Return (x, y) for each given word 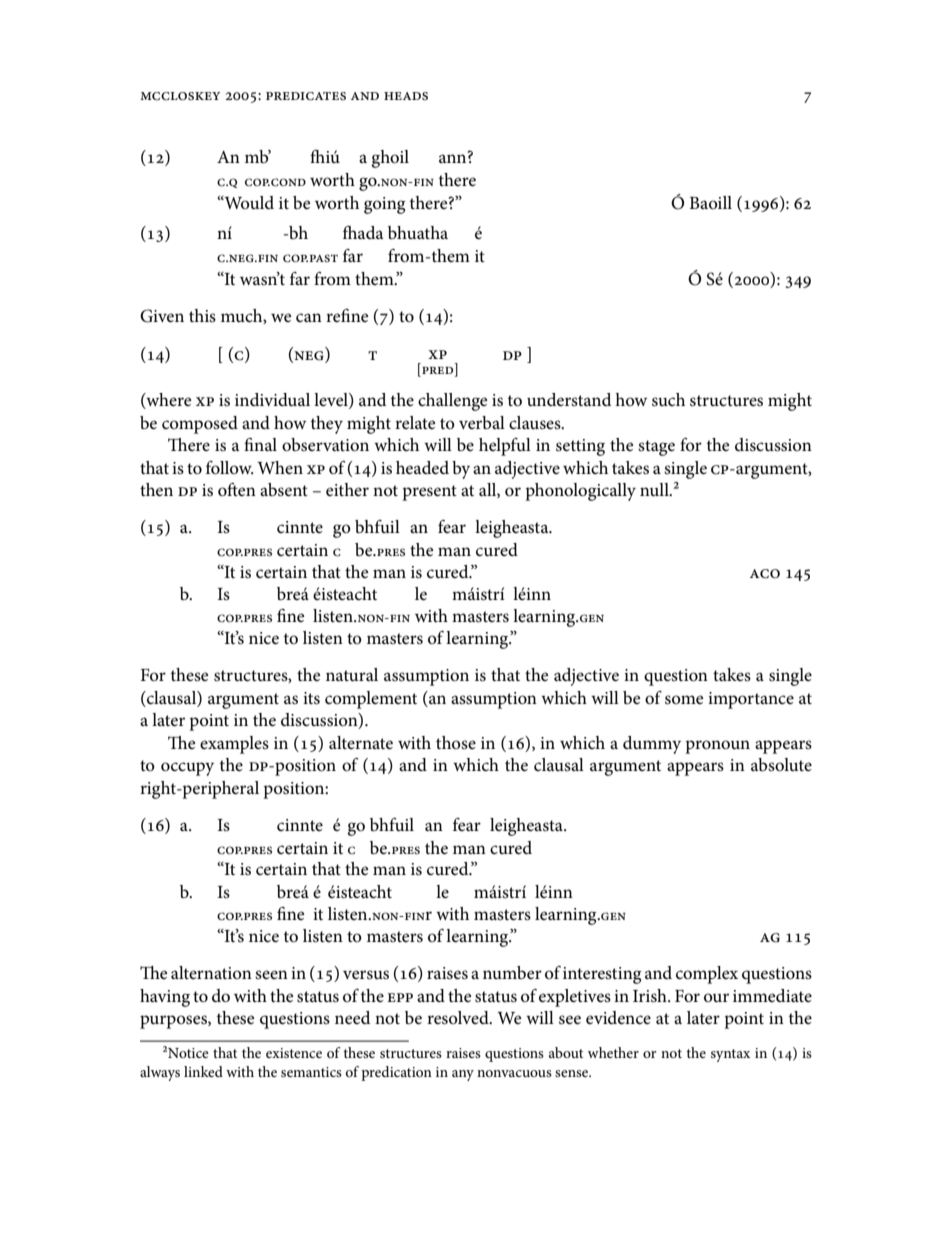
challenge (452, 402)
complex (707, 975)
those (456, 742)
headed (422, 468)
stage (656, 448)
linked (203, 1071)
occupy (187, 769)
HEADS (406, 96)
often (237, 489)
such (668, 400)
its (311, 698)
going (384, 205)
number (512, 972)
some (684, 700)
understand (569, 400)
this (202, 315)
